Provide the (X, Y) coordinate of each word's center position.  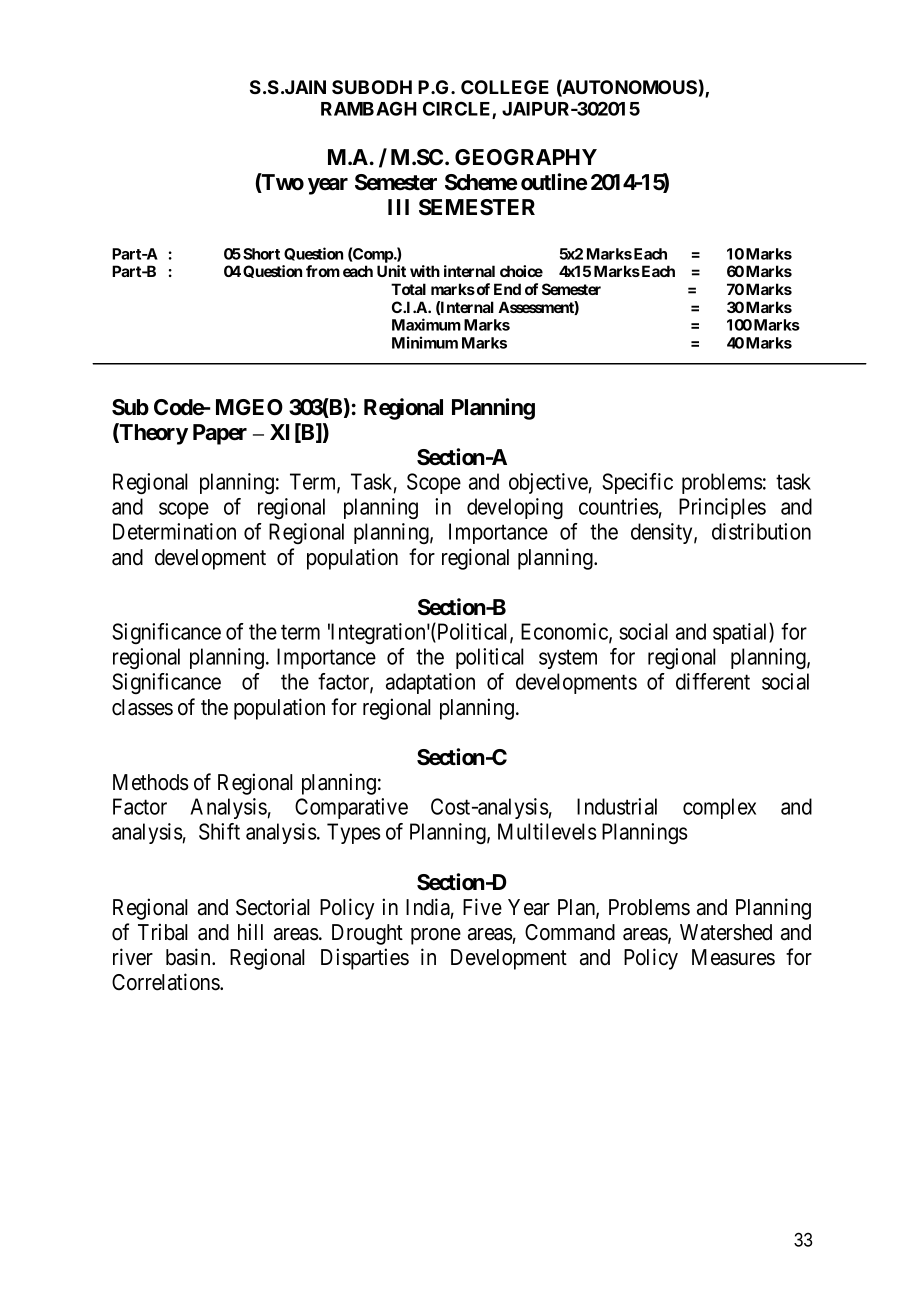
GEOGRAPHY (526, 157)
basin (189, 957)
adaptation (430, 683)
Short (261, 254)
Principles (722, 508)
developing (515, 508)
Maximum (426, 324)
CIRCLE (458, 110)
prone (436, 936)
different (713, 681)
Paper (220, 434)
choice (521, 271)
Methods (151, 782)
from (323, 271)
